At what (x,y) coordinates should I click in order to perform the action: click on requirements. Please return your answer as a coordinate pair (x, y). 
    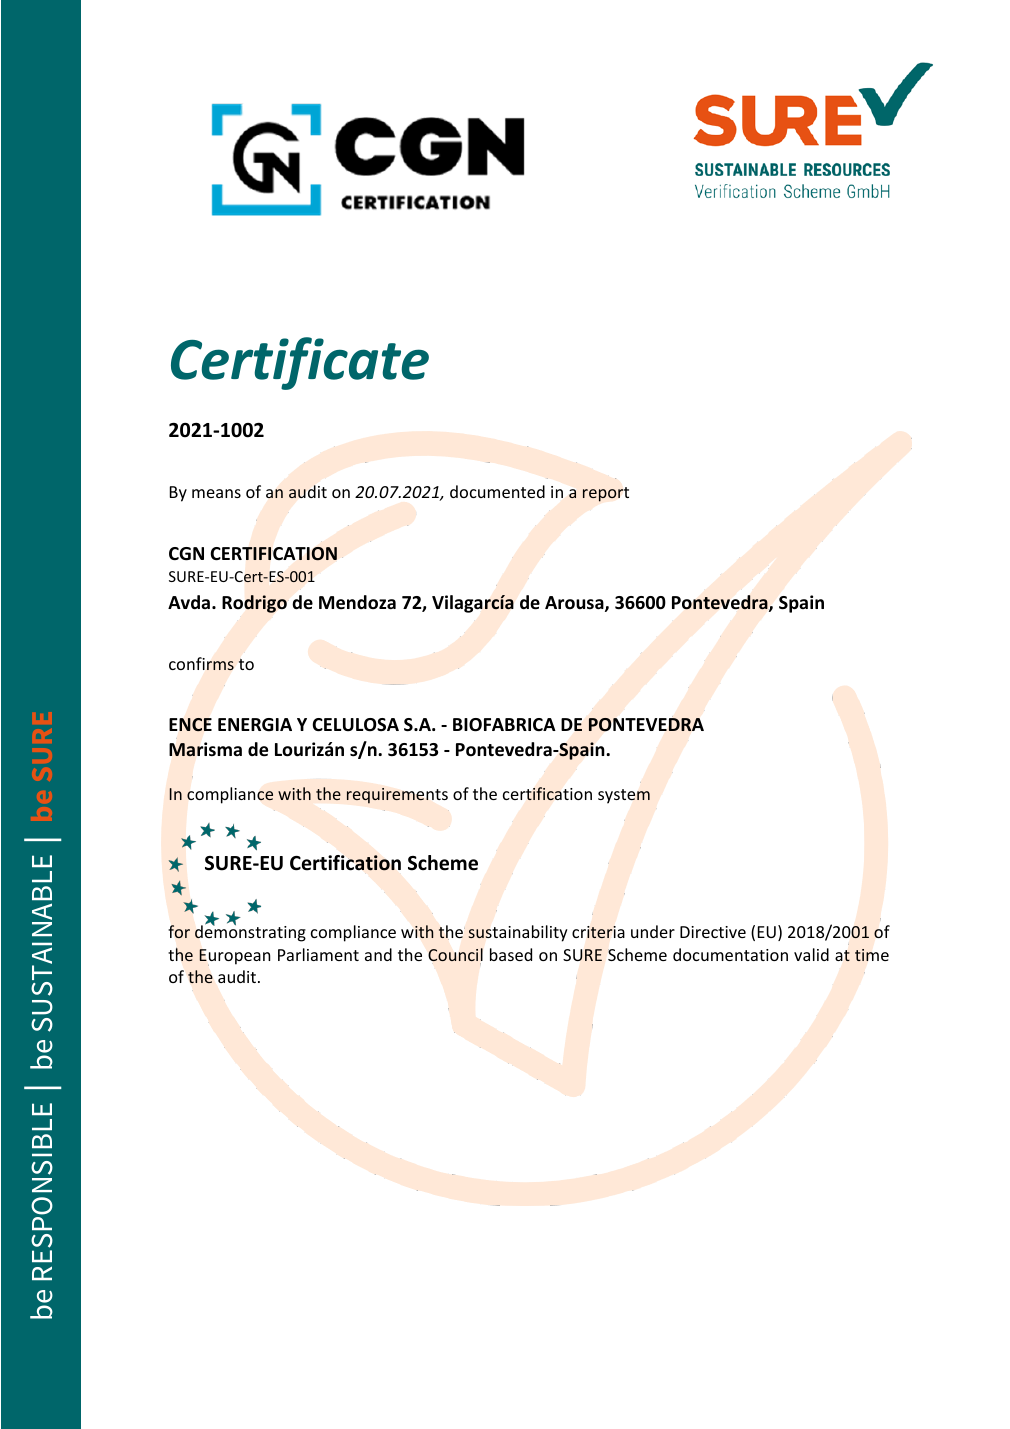
    Looking at the image, I should click on (397, 796).
